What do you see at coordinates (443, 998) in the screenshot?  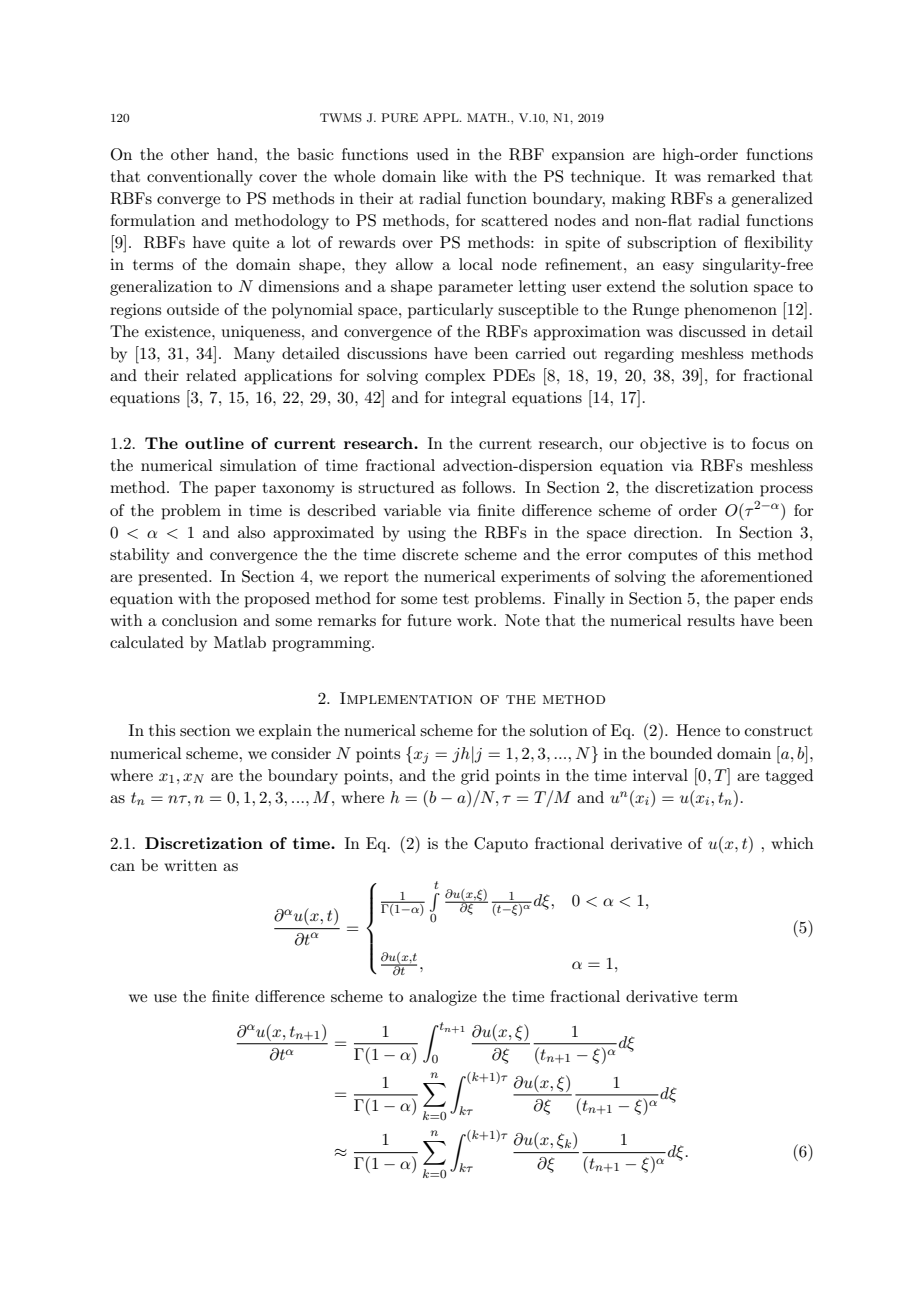 I see `analogize` at bounding box center [443, 998].
